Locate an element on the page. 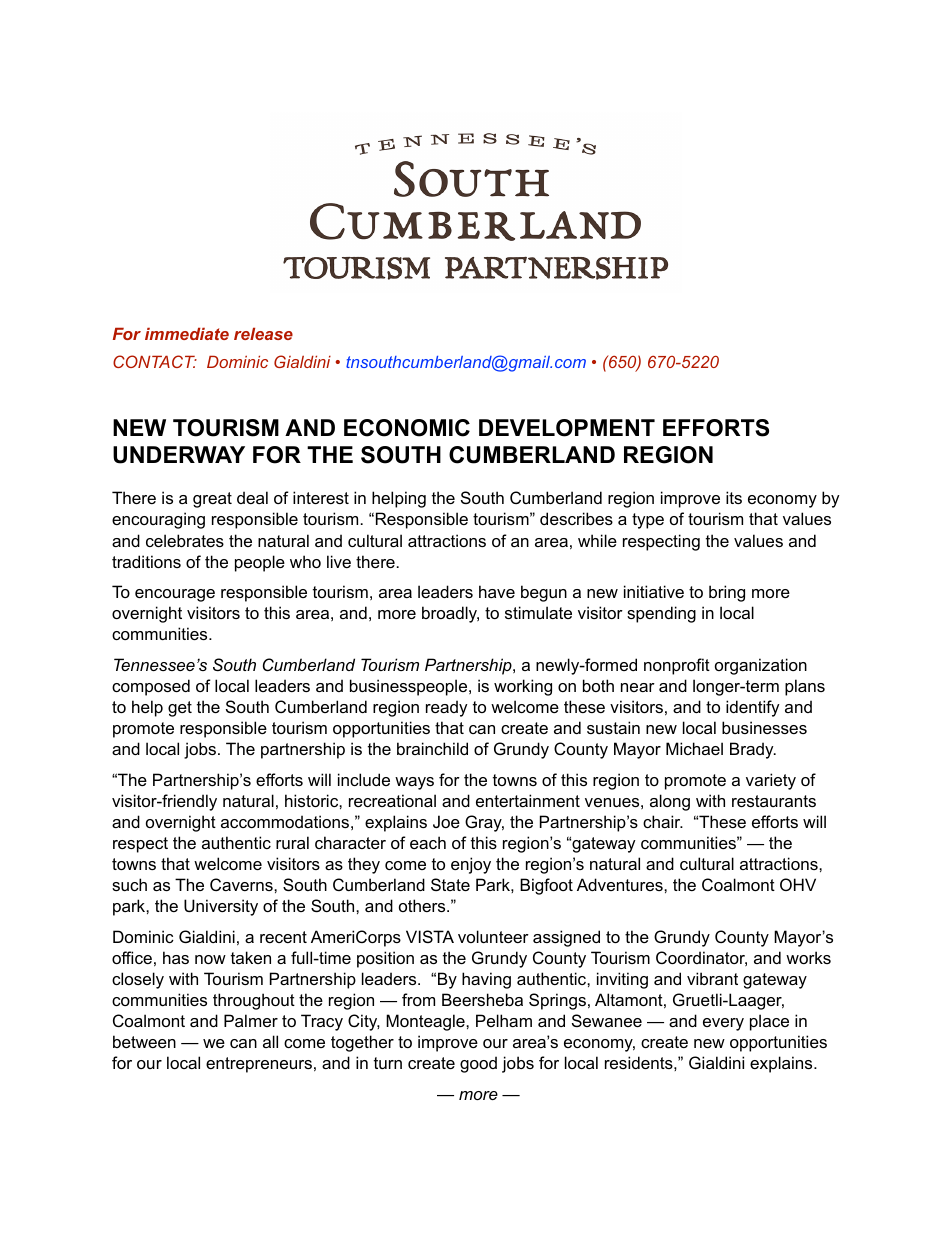 The height and width of the page is (1233, 952). Brady is located at coordinates (753, 750).
